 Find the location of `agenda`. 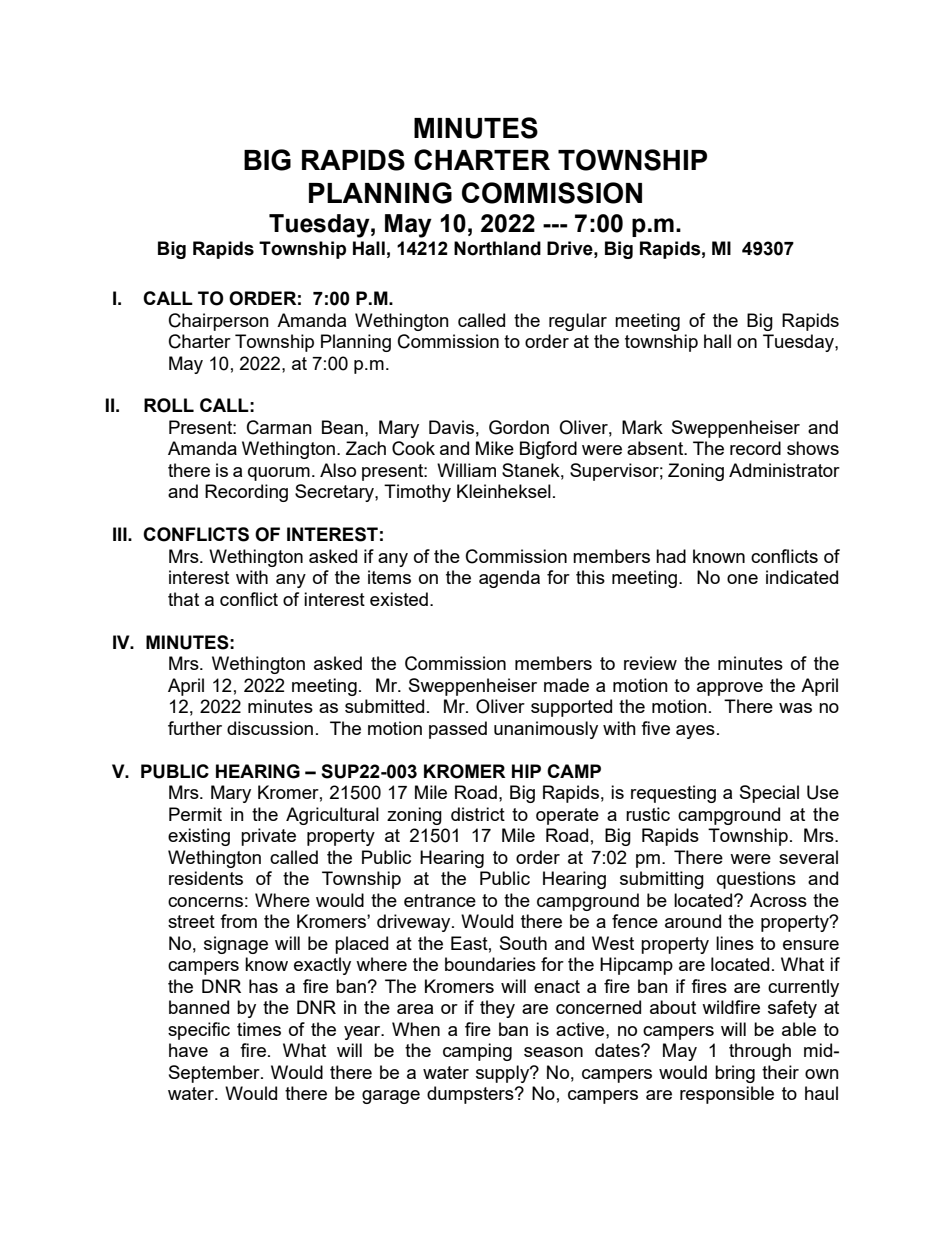

agenda is located at coordinates (509, 579).
